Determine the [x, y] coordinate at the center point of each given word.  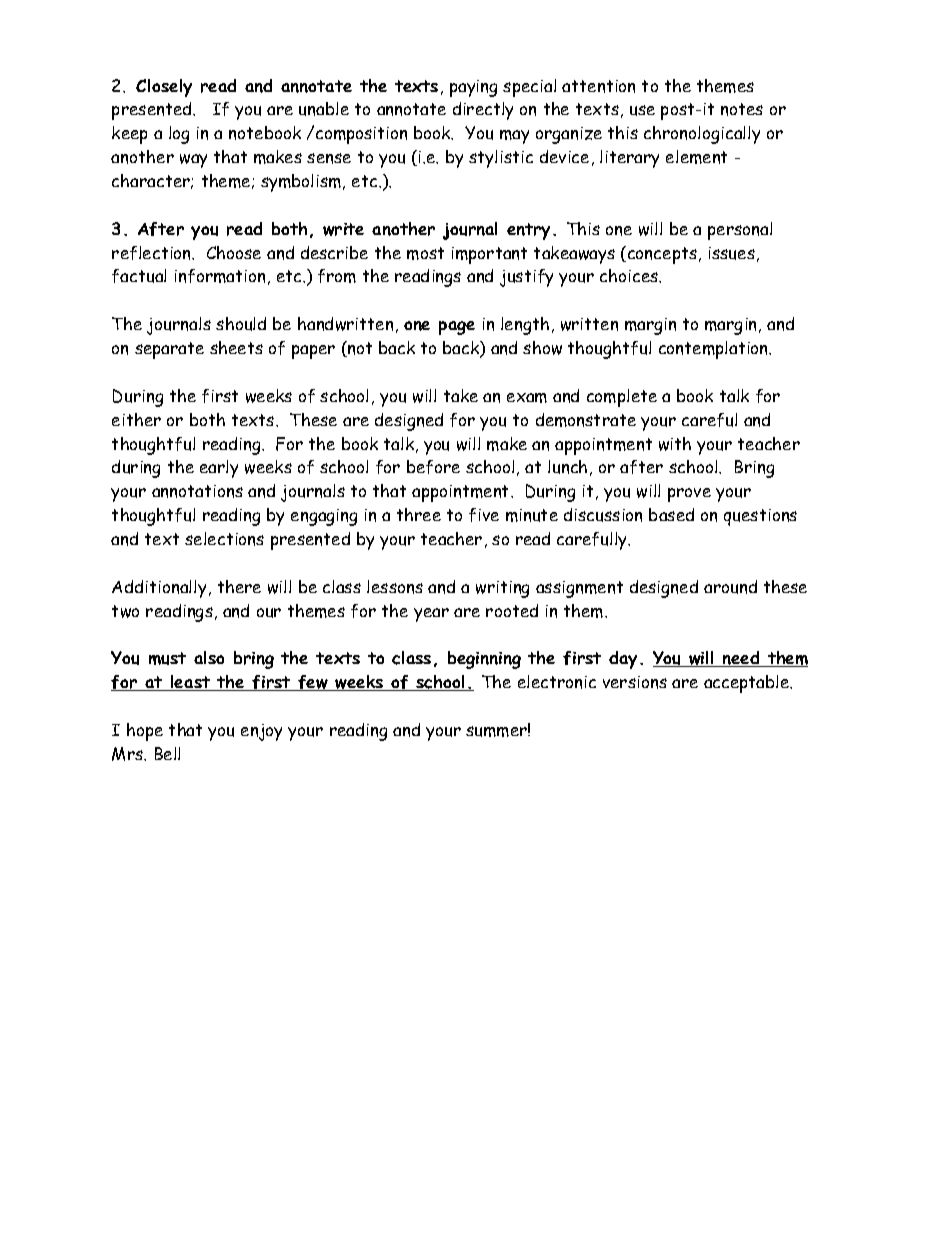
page [457, 328]
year [431, 615]
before [433, 467]
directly [483, 111]
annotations [197, 491]
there [239, 586]
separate [169, 350]
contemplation [715, 350]
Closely [164, 88]
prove [689, 495]
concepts [662, 255]
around [730, 587]
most [425, 253]
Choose [234, 252]
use [642, 110]
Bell [167, 753]
